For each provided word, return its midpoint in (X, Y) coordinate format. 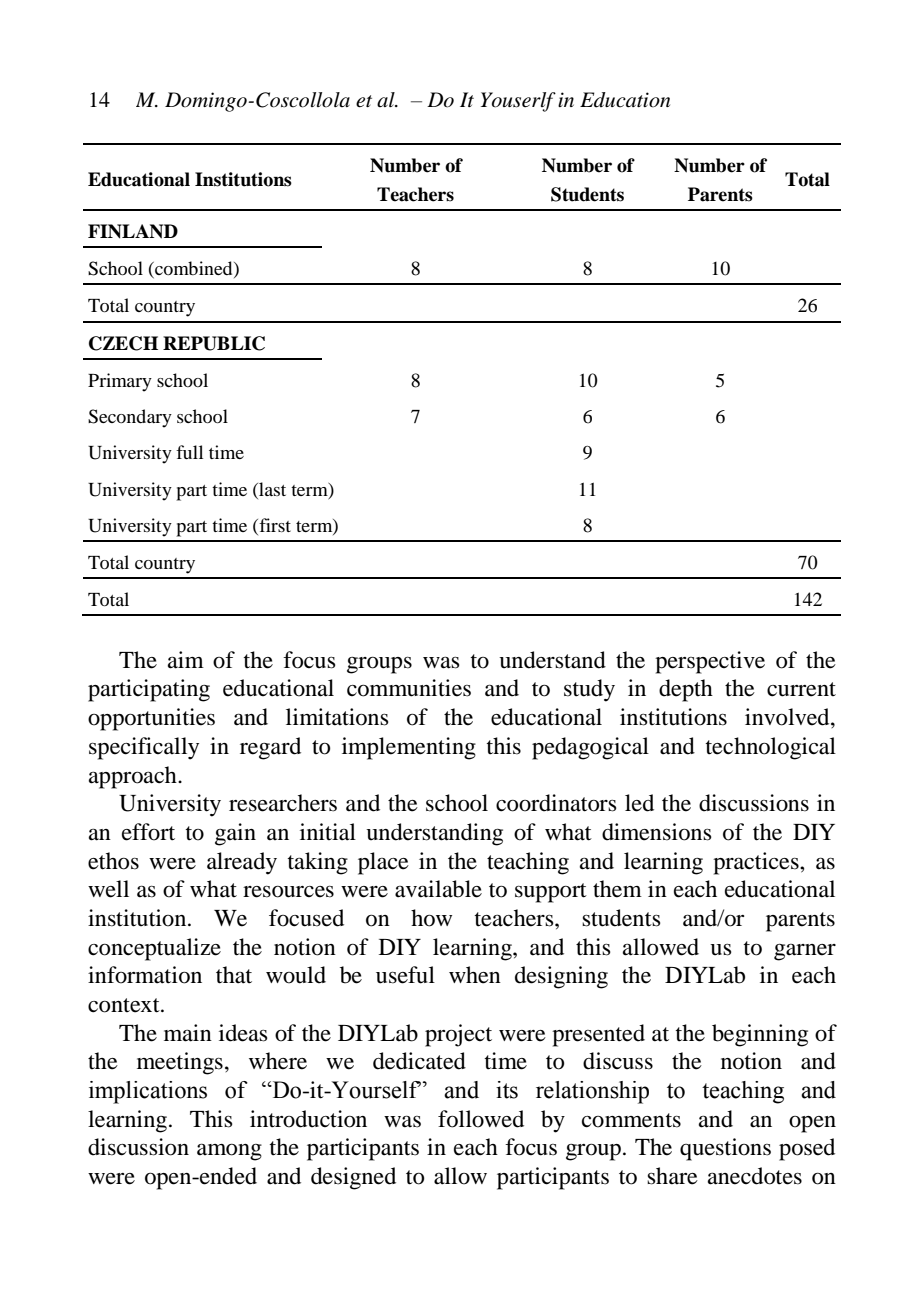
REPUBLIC (214, 343)
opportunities (151, 719)
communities (409, 688)
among (229, 1152)
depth (686, 690)
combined (194, 269)
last (271, 489)
